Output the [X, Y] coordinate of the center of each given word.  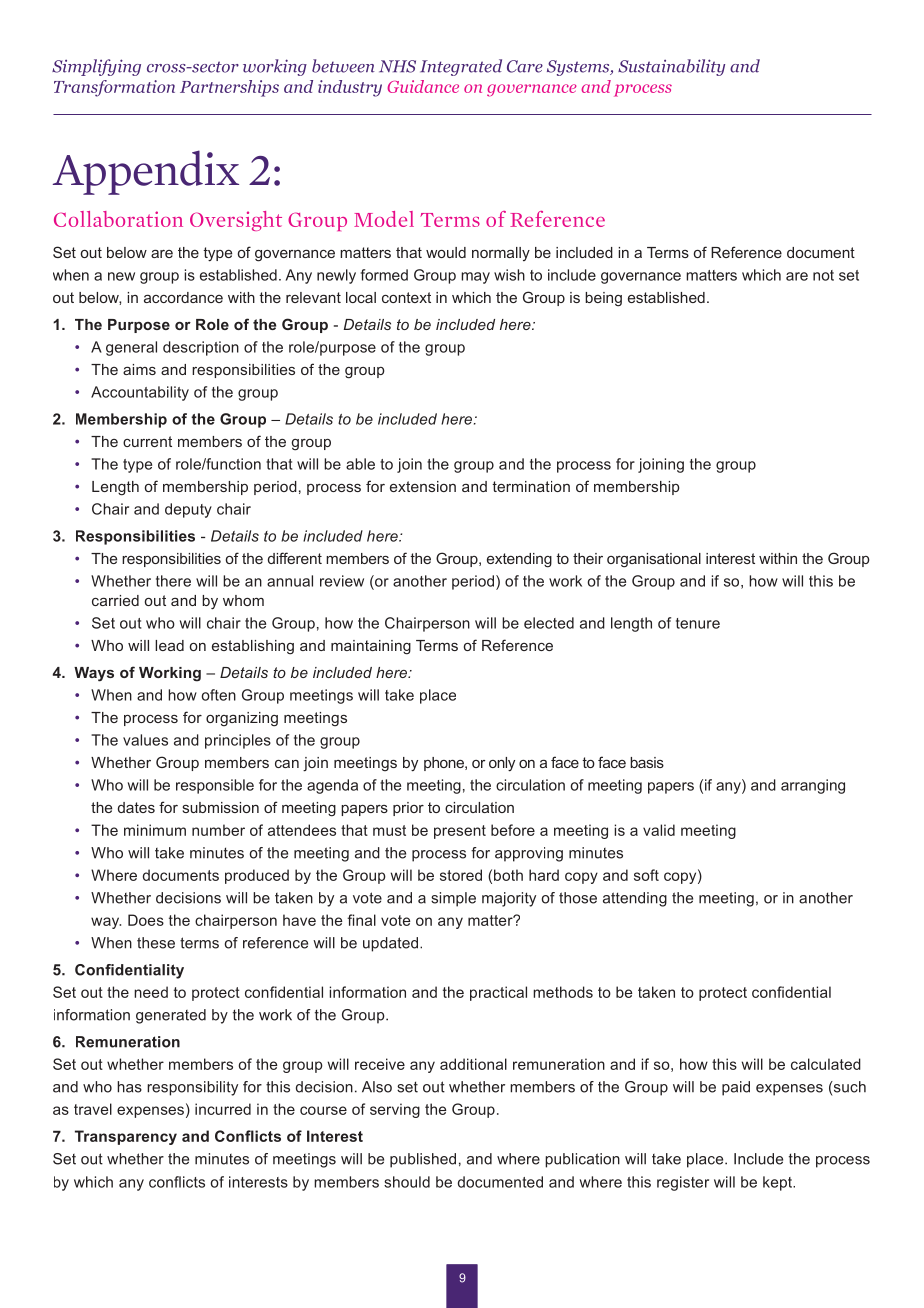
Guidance [423, 86]
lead [169, 645]
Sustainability [671, 67]
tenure [698, 623]
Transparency [126, 1137]
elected [549, 623]
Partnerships [229, 88]
